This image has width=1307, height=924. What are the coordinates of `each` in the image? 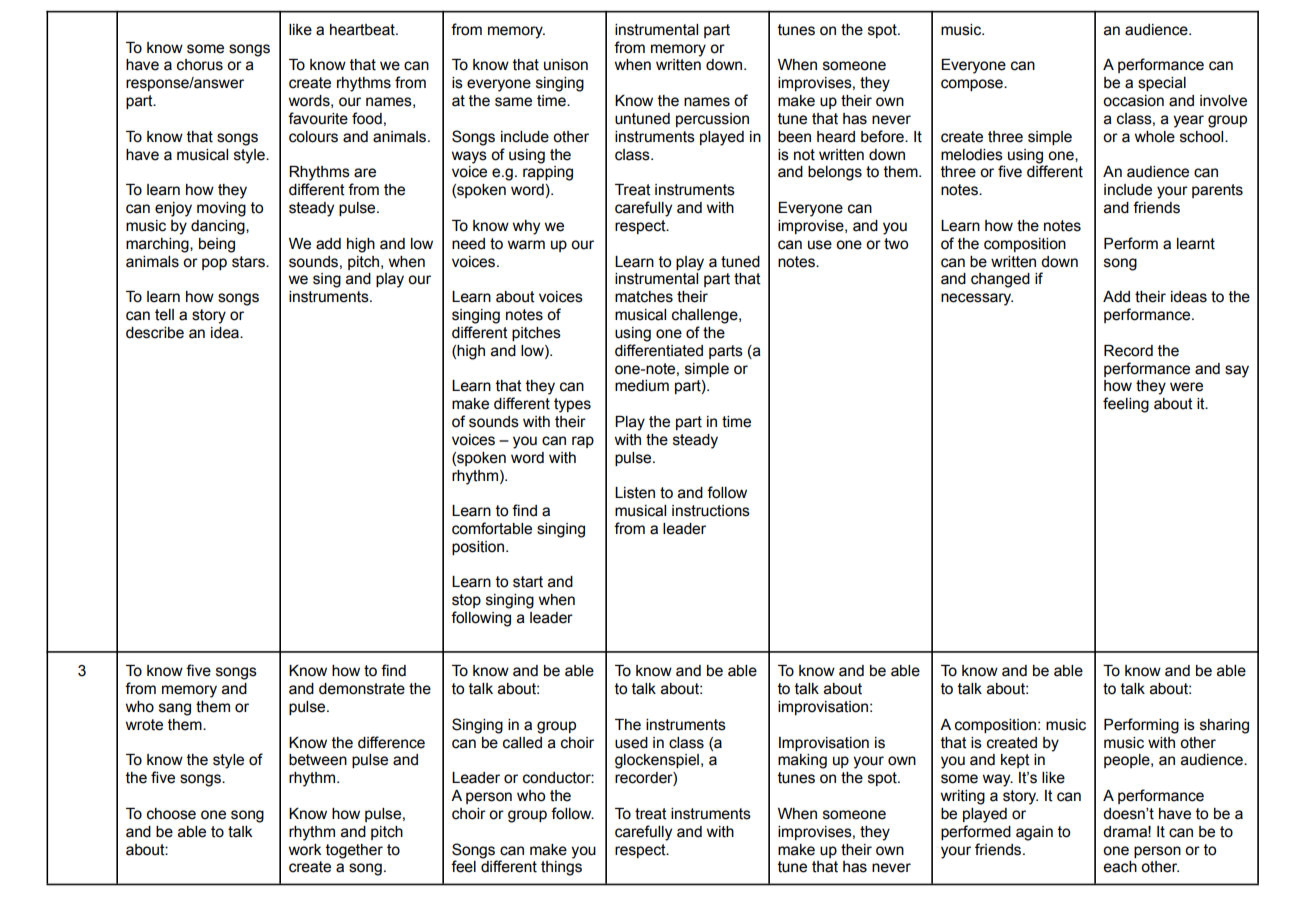 It's located at (1120, 867).
